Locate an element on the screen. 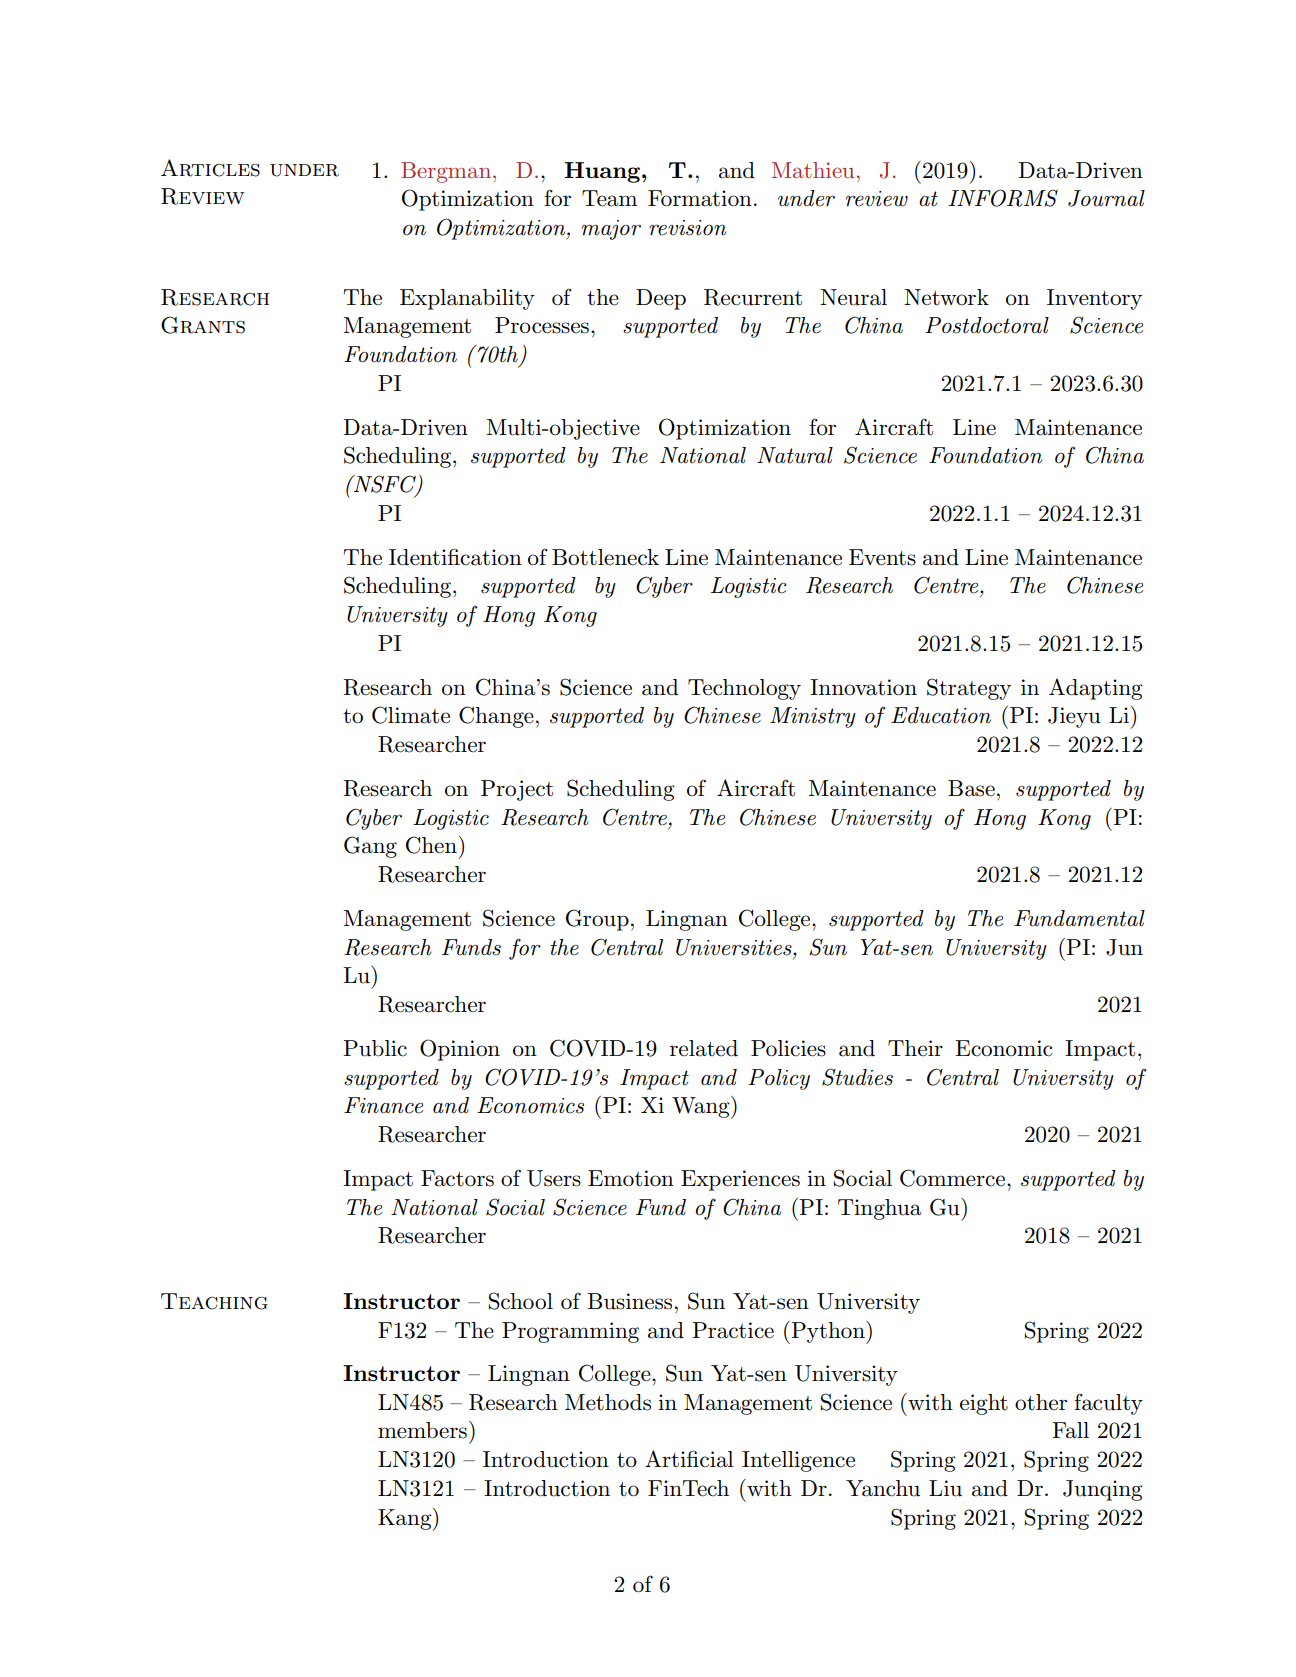  Identification is located at coordinates (455, 557).
